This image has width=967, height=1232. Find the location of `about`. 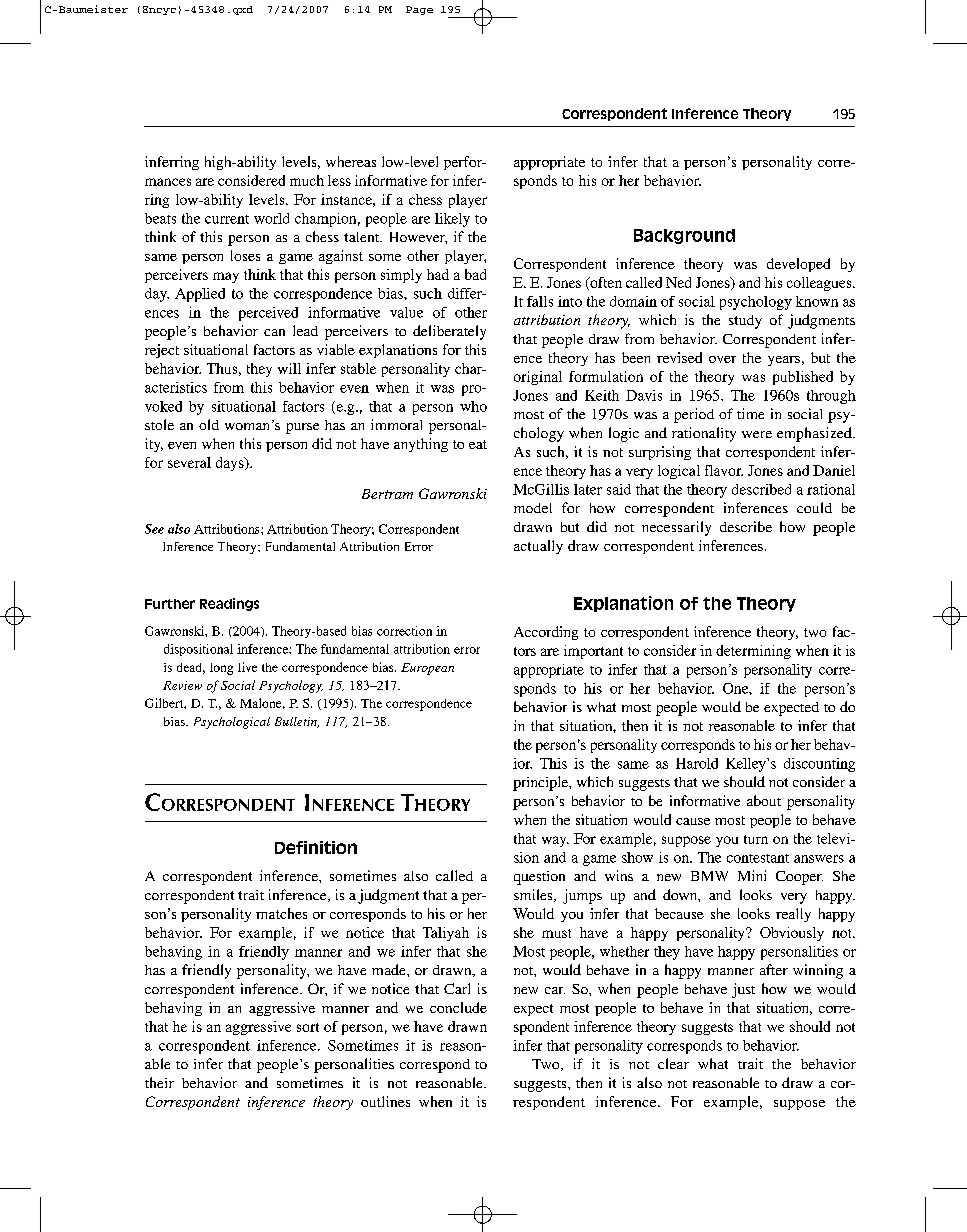

about is located at coordinates (764, 800).
